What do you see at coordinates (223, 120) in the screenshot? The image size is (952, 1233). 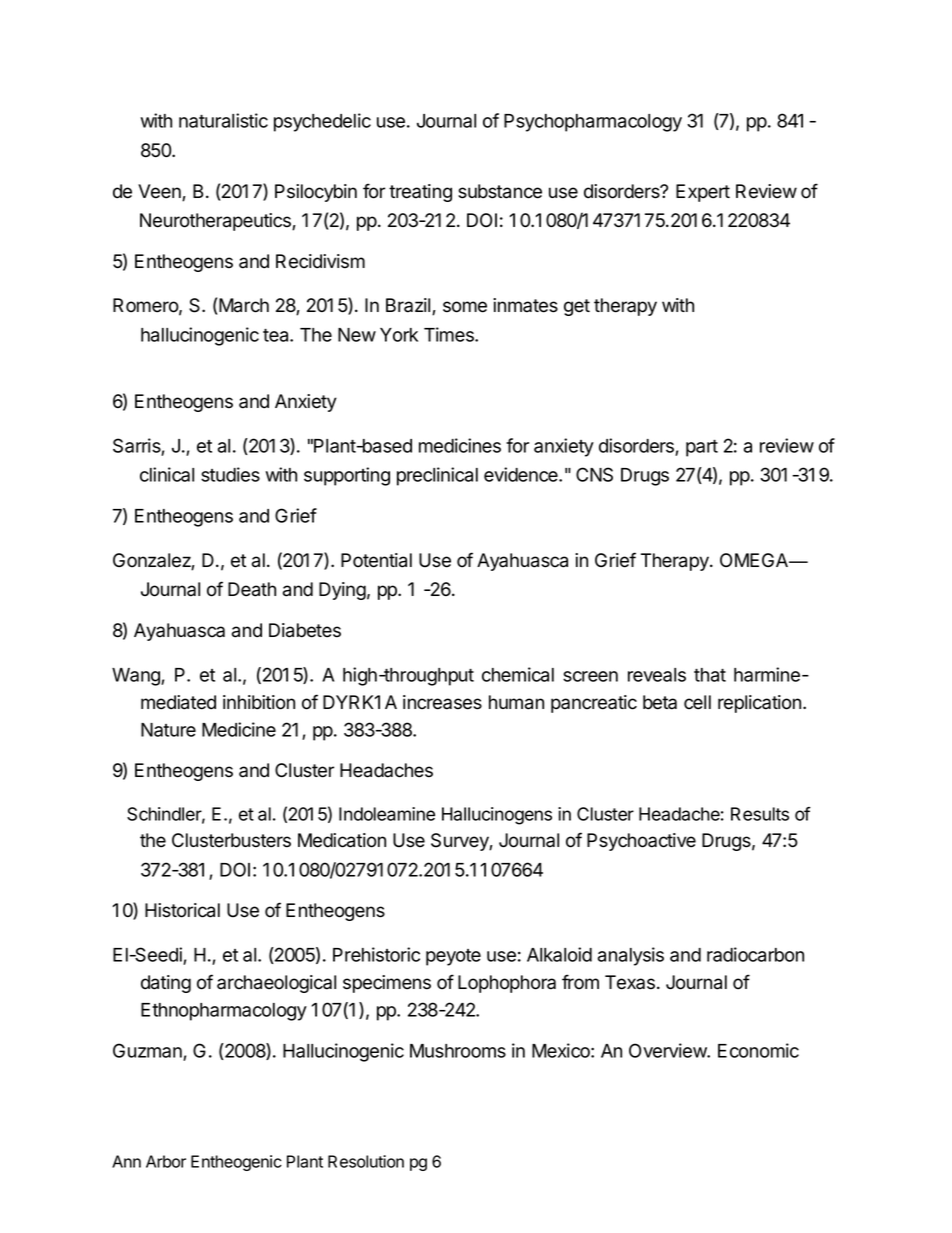 I see `naturalistic` at bounding box center [223, 120].
